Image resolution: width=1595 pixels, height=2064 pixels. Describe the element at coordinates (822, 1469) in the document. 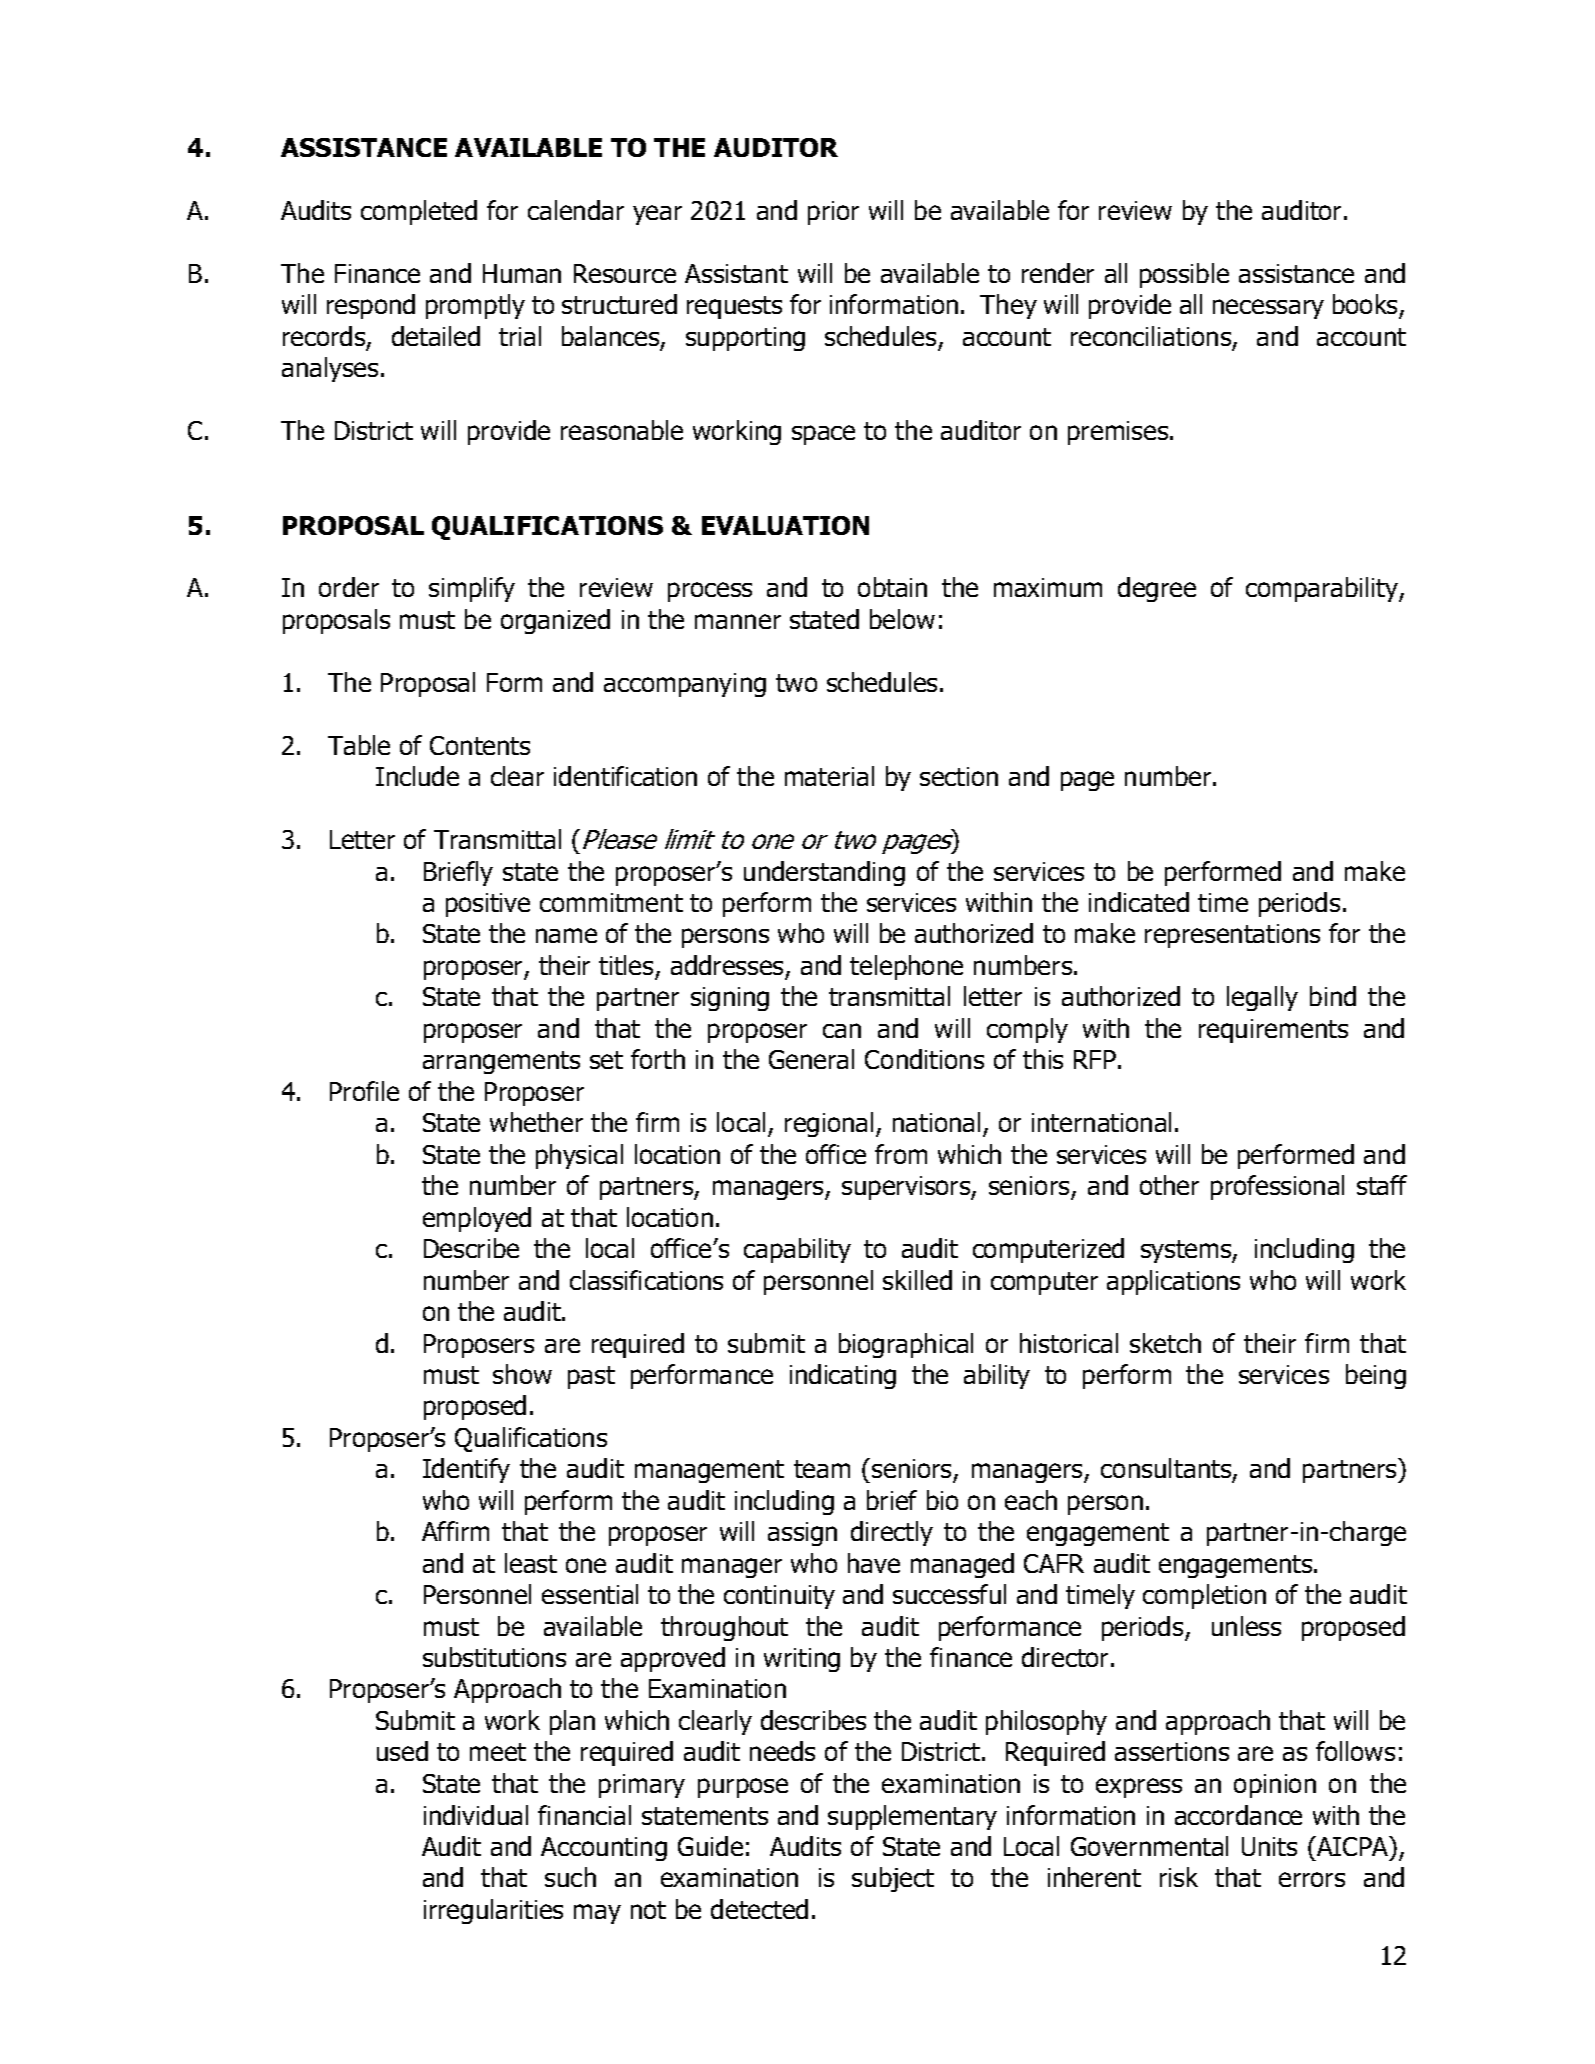

I see `team` at that location.
